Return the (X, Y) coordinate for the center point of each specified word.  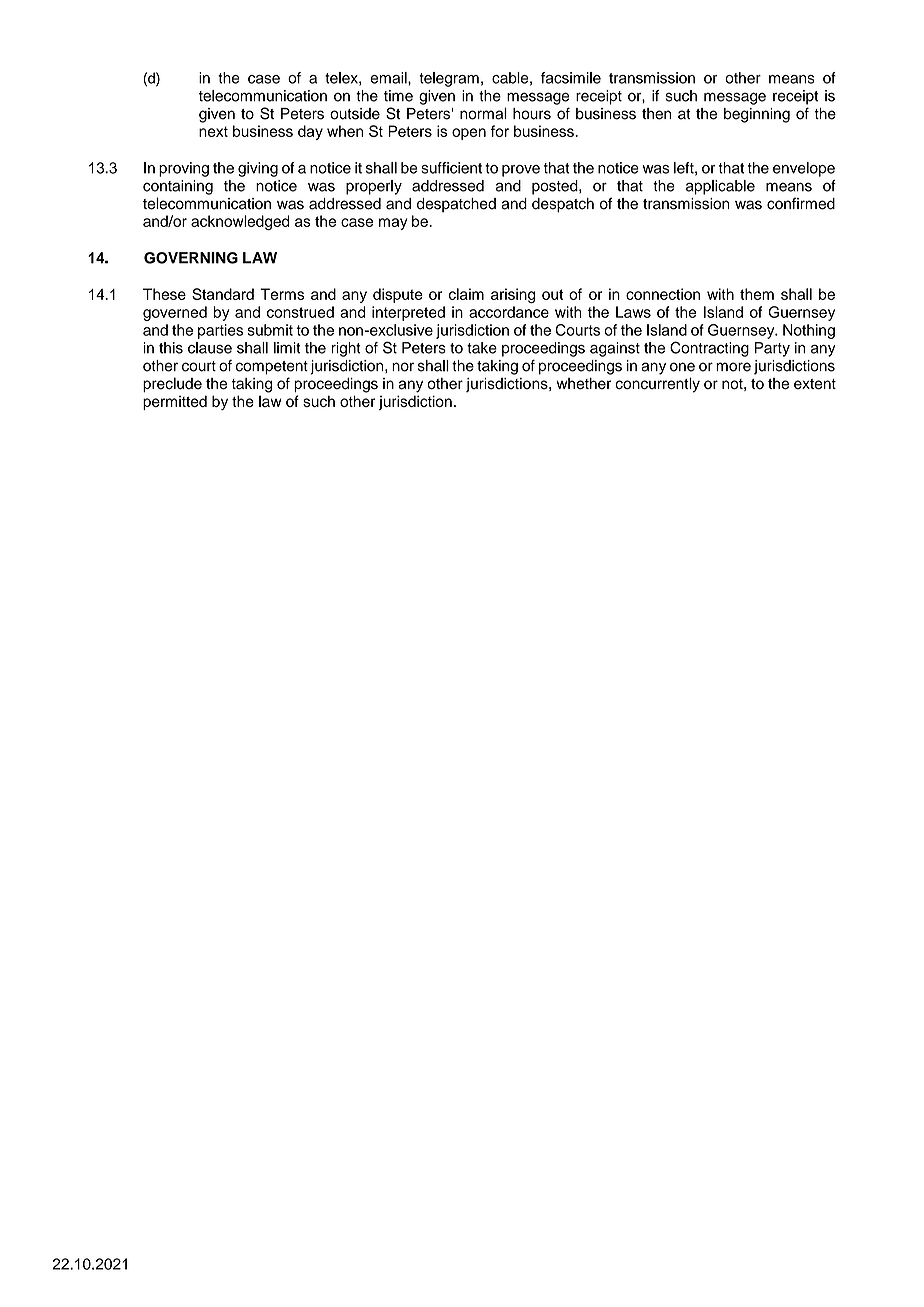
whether (583, 384)
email (389, 78)
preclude (172, 384)
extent (815, 384)
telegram (449, 79)
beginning (757, 115)
